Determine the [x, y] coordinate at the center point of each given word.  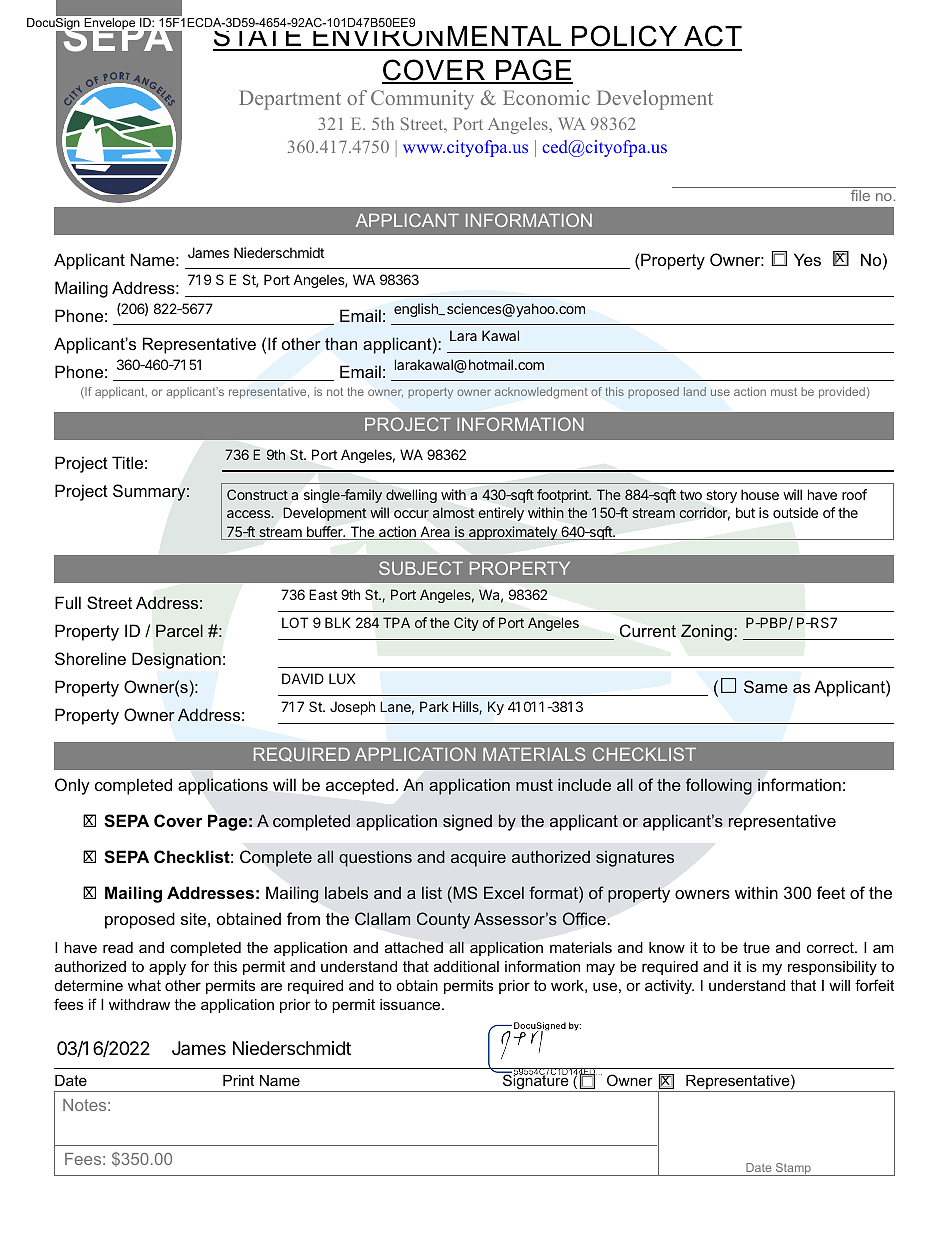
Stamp [793, 1169]
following [719, 786]
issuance [411, 1004]
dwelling [411, 496]
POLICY [625, 37]
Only [72, 786]
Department [290, 100]
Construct [257, 494]
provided [842, 393]
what [144, 985]
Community [422, 100]
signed [467, 822]
